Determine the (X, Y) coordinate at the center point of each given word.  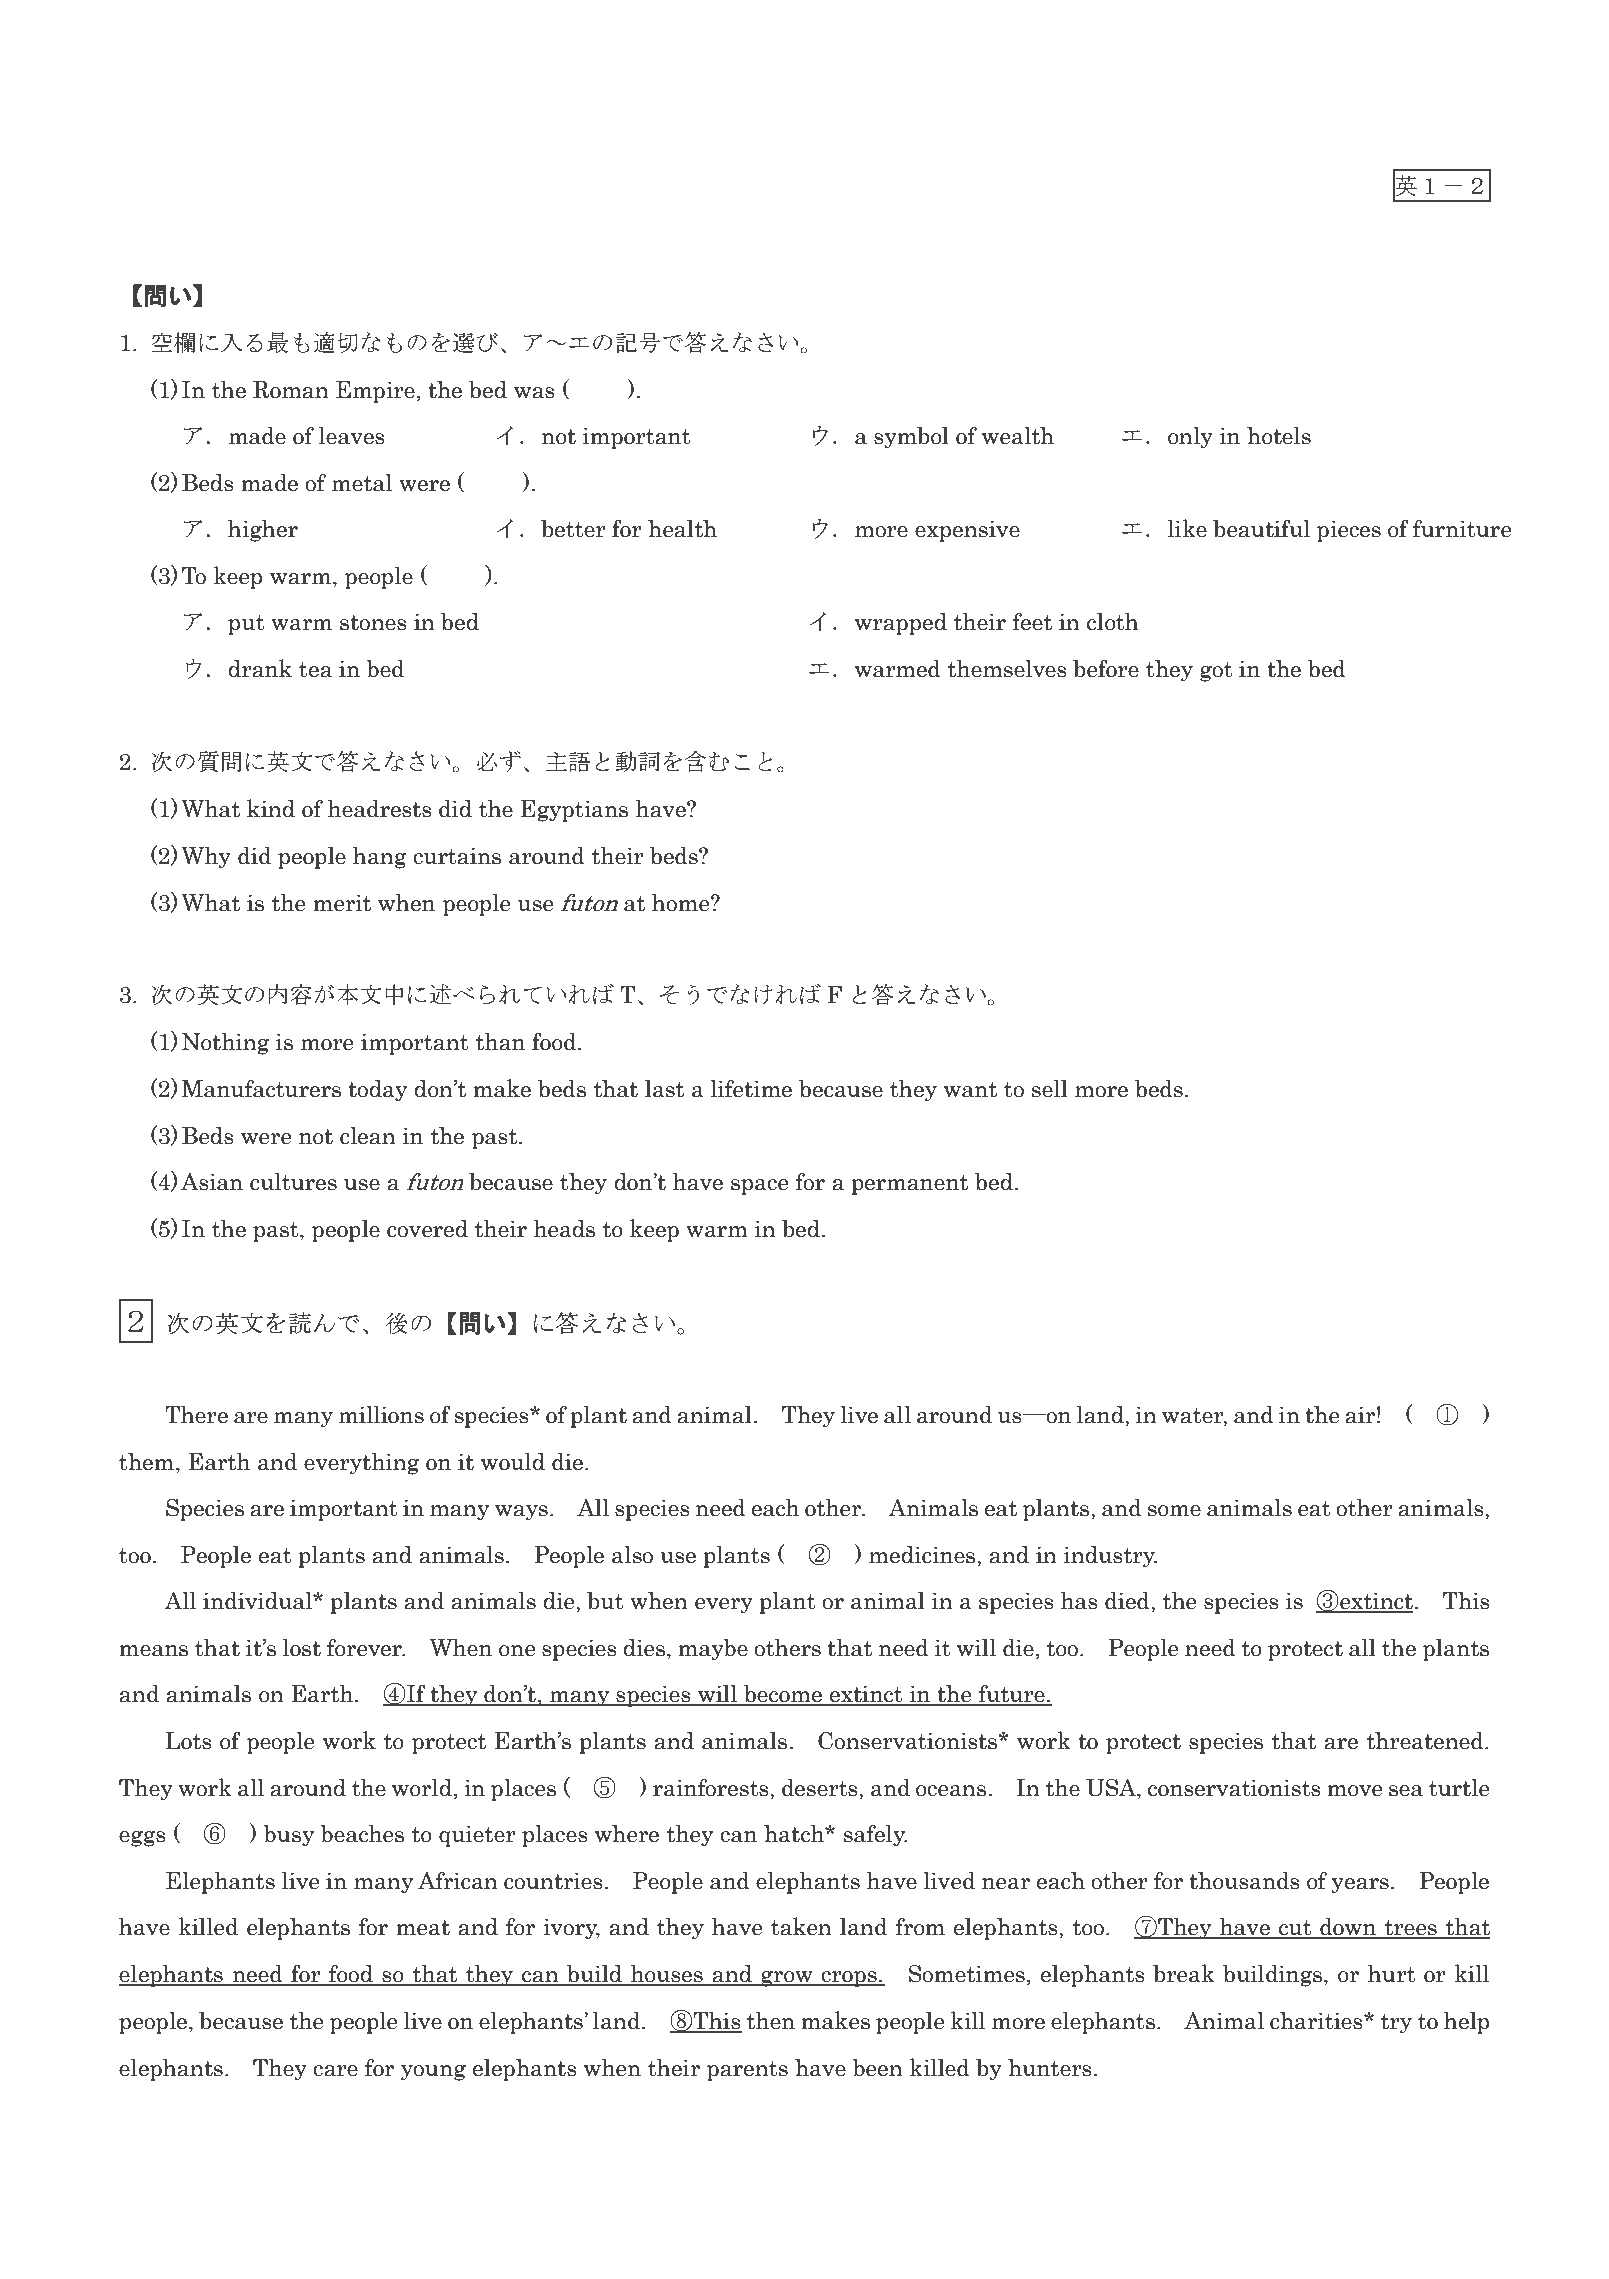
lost (302, 1648)
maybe (713, 1650)
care (335, 2071)
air (1360, 1415)
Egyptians (574, 811)
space (759, 1187)
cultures (293, 1182)
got (1216, 672)
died (1128, 1601)
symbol (911, 438)
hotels (1279, 436)
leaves (352, 436)
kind (271, 808)
